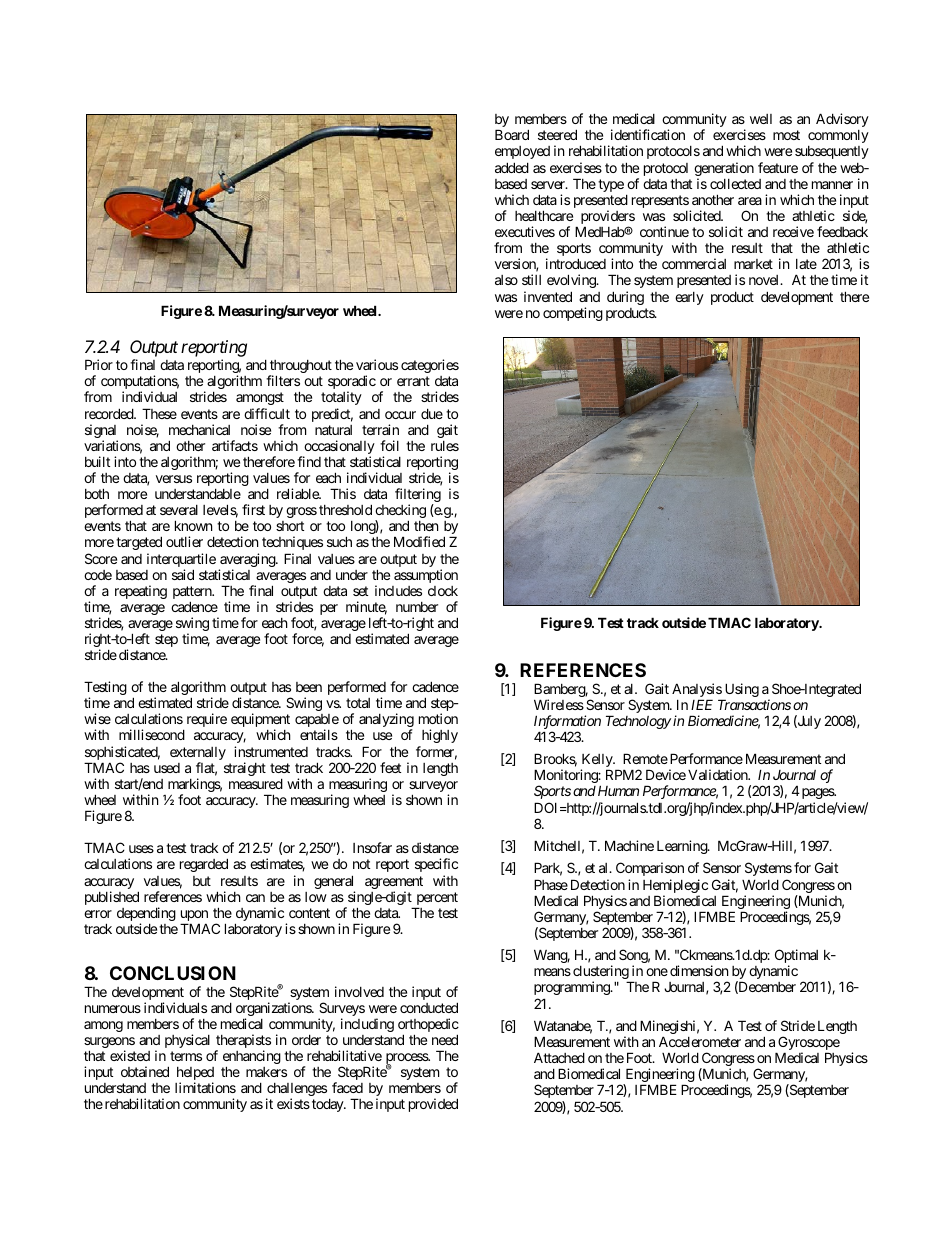 The image size is (952, 1233). Describe the element at coordinates (754, 704) in the screenshot. I see `Transactions` at that location.
